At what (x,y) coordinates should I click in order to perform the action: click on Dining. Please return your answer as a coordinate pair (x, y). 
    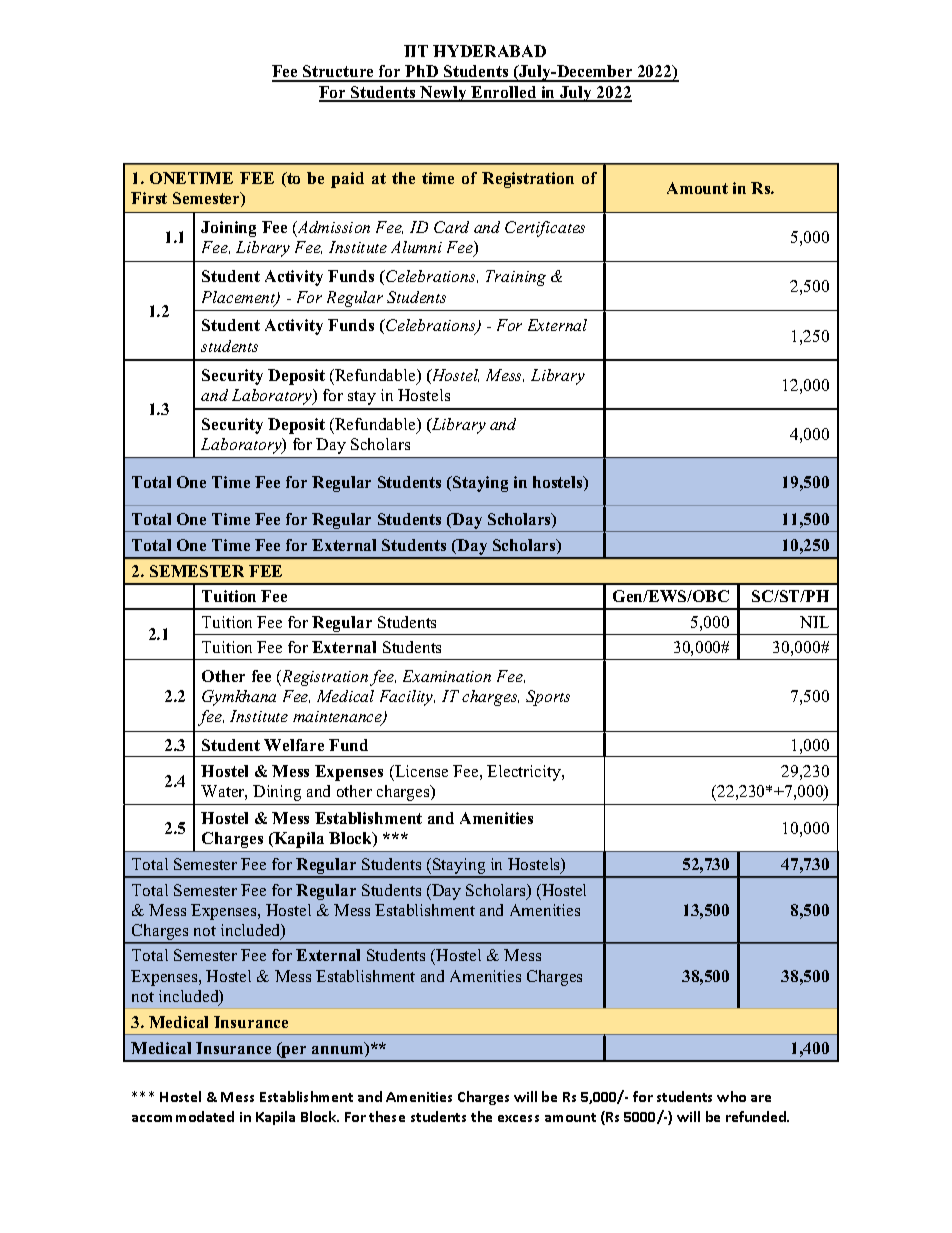
    Looking at the image, I should click on (277, 793).
